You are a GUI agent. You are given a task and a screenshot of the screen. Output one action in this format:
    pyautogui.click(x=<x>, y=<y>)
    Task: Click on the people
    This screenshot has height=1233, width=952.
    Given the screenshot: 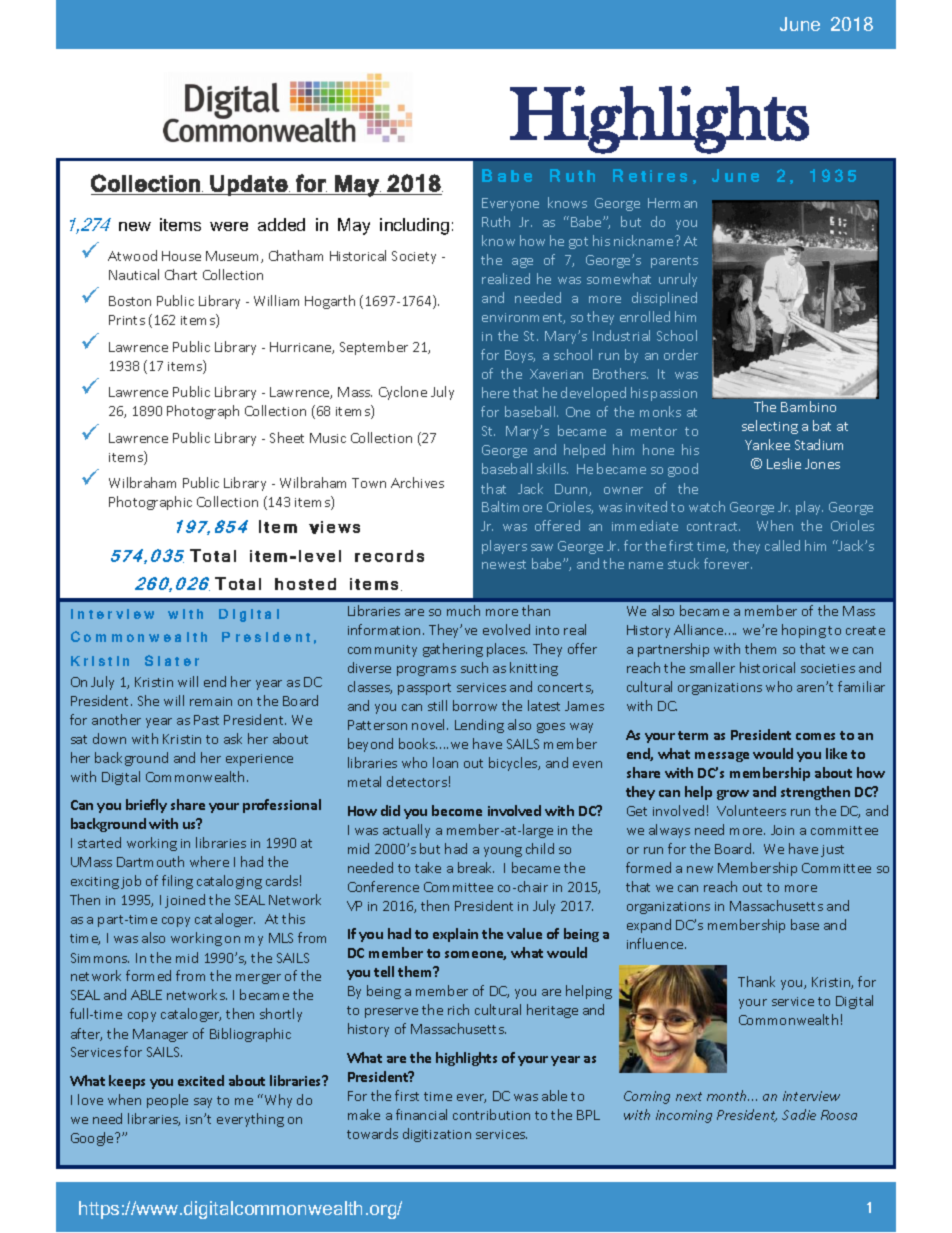 What is the action you would take?
    pyautogui.click(x=167, y=1101)
